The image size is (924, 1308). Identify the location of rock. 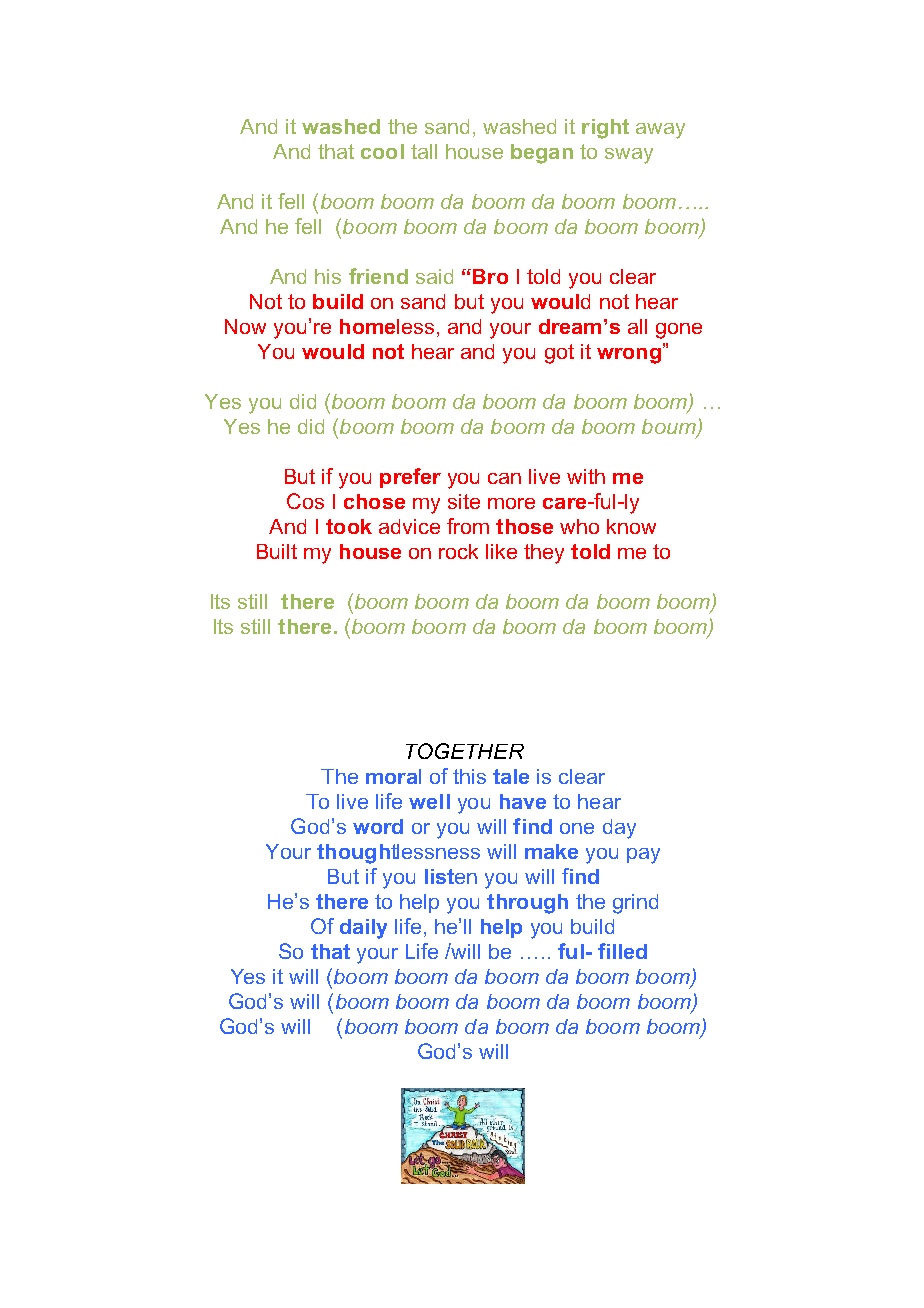
(458, 551).
